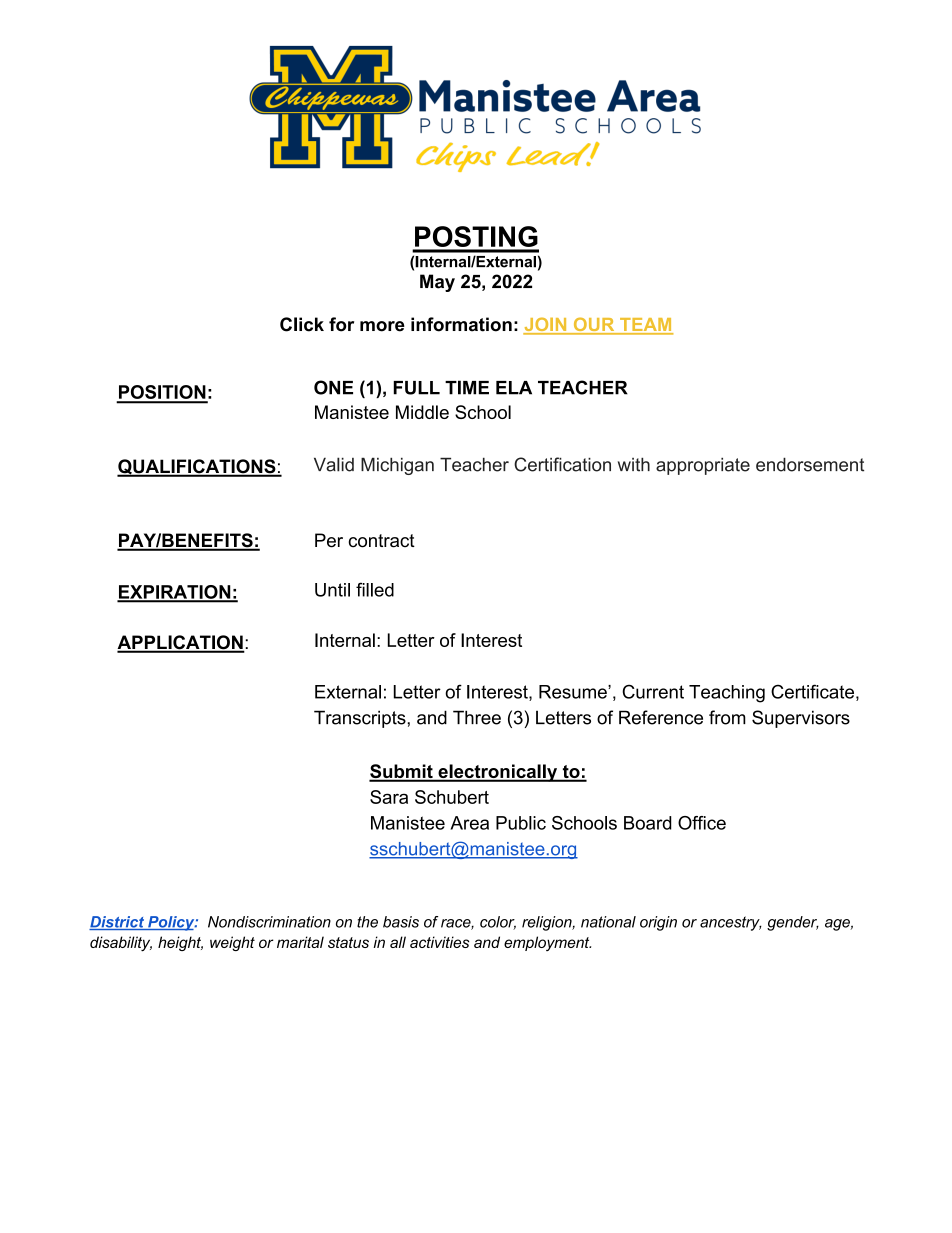 This image has width=952, height=1233. Describe the element at coordinates (397, 466) in the image. I see `Michigan` at that location.
